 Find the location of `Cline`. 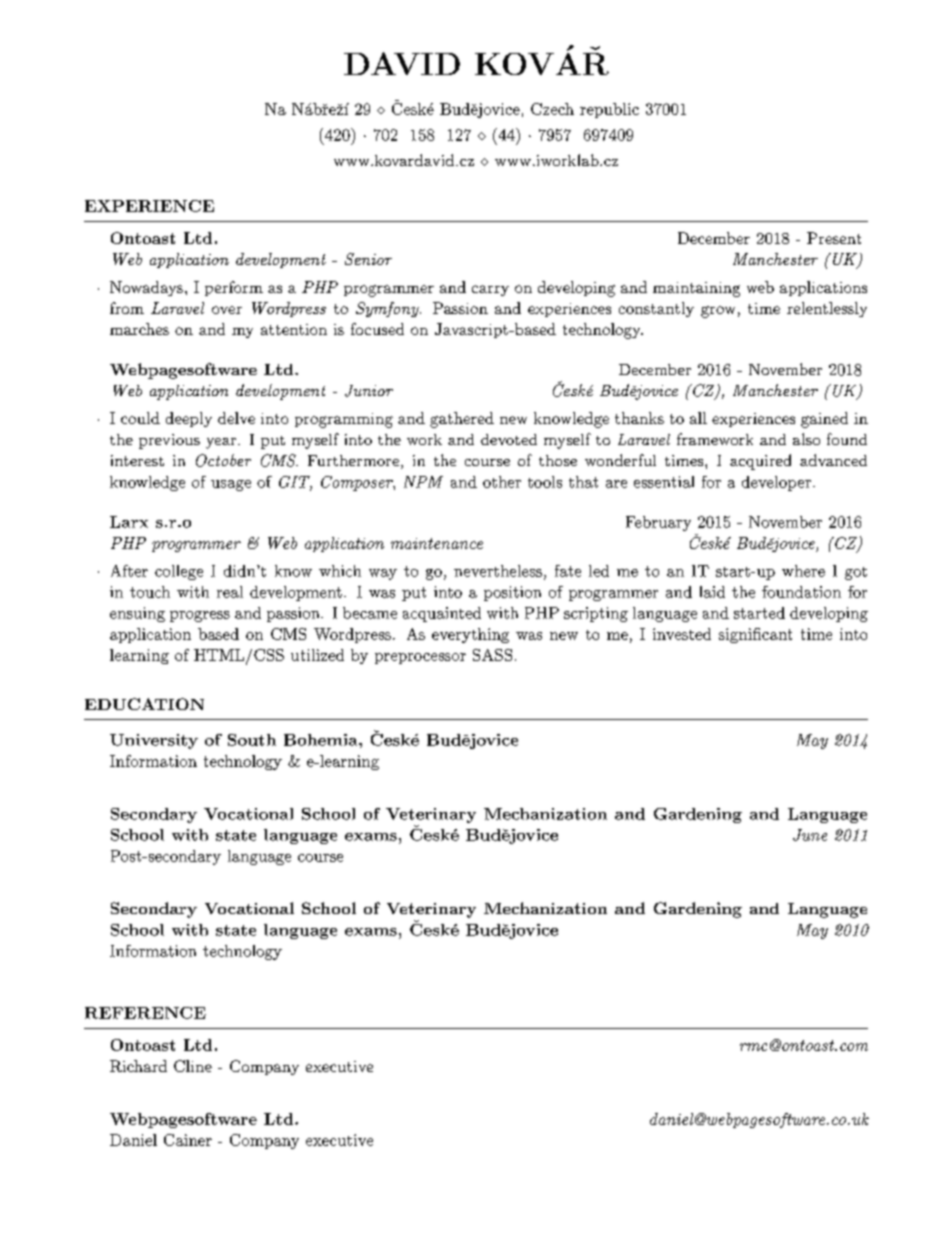

Cline is located at coordinates (193, 1066).
